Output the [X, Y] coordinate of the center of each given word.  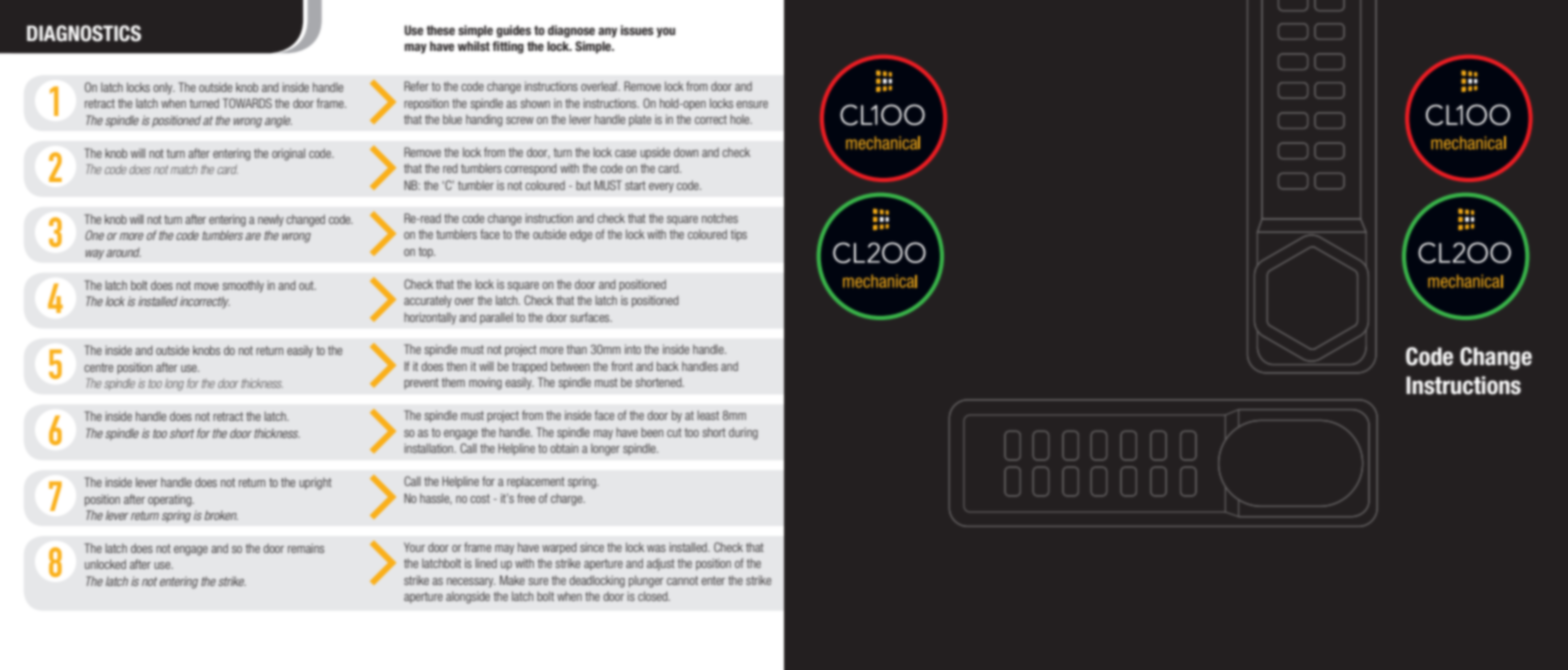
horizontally [430, 318]
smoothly [243, 286]
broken [221, 515]
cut [674, 432]
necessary [471, 583]
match [184, 169]
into [633, 349]
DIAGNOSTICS [84, 33]
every [661, 188]
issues [637, 30]
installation [429, 448]
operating [171, 501]
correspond [531, 169]
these [440, 30]
